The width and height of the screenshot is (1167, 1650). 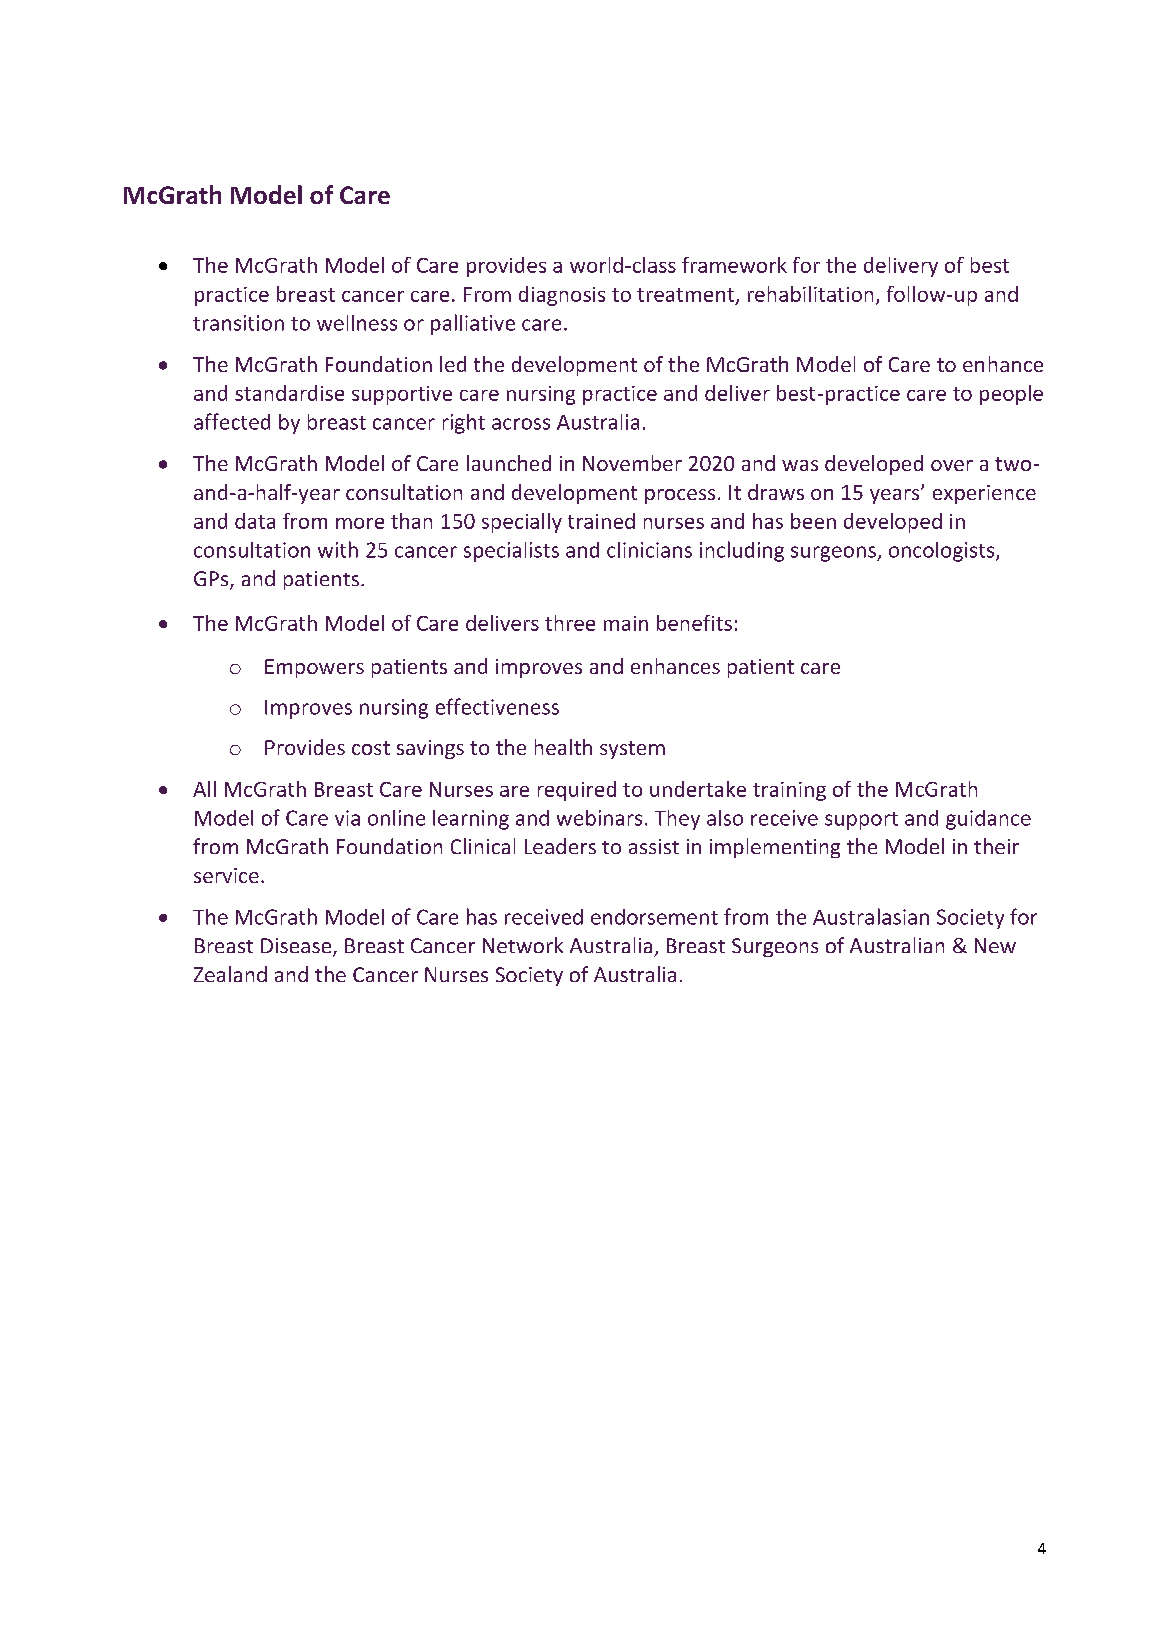 What do you see at coordinates (810, 294) in the screenshot?
I see `rehabilitation` at bounding box center [810, 294].
